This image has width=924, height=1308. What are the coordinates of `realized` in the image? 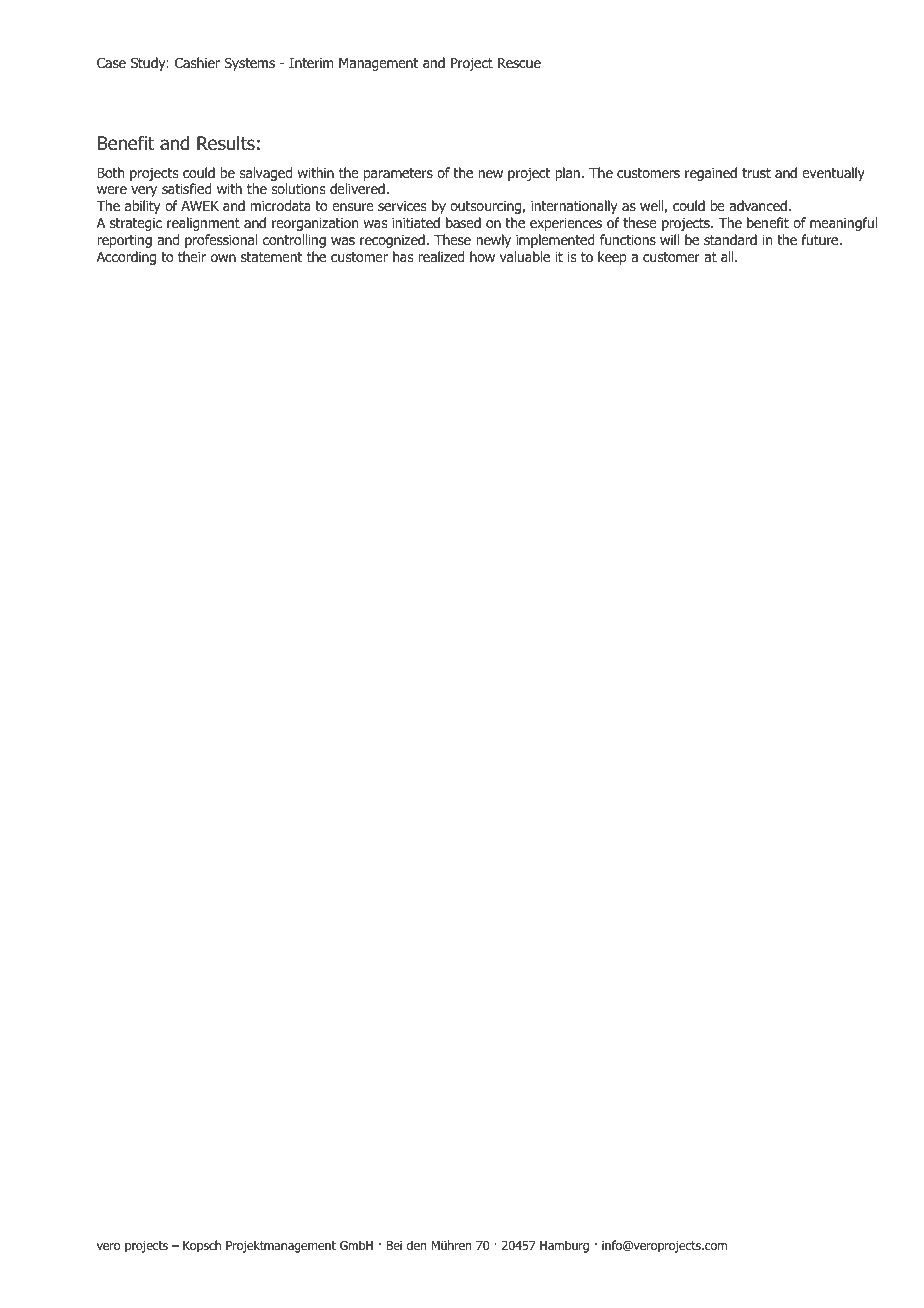 It's located at (441, 256).
